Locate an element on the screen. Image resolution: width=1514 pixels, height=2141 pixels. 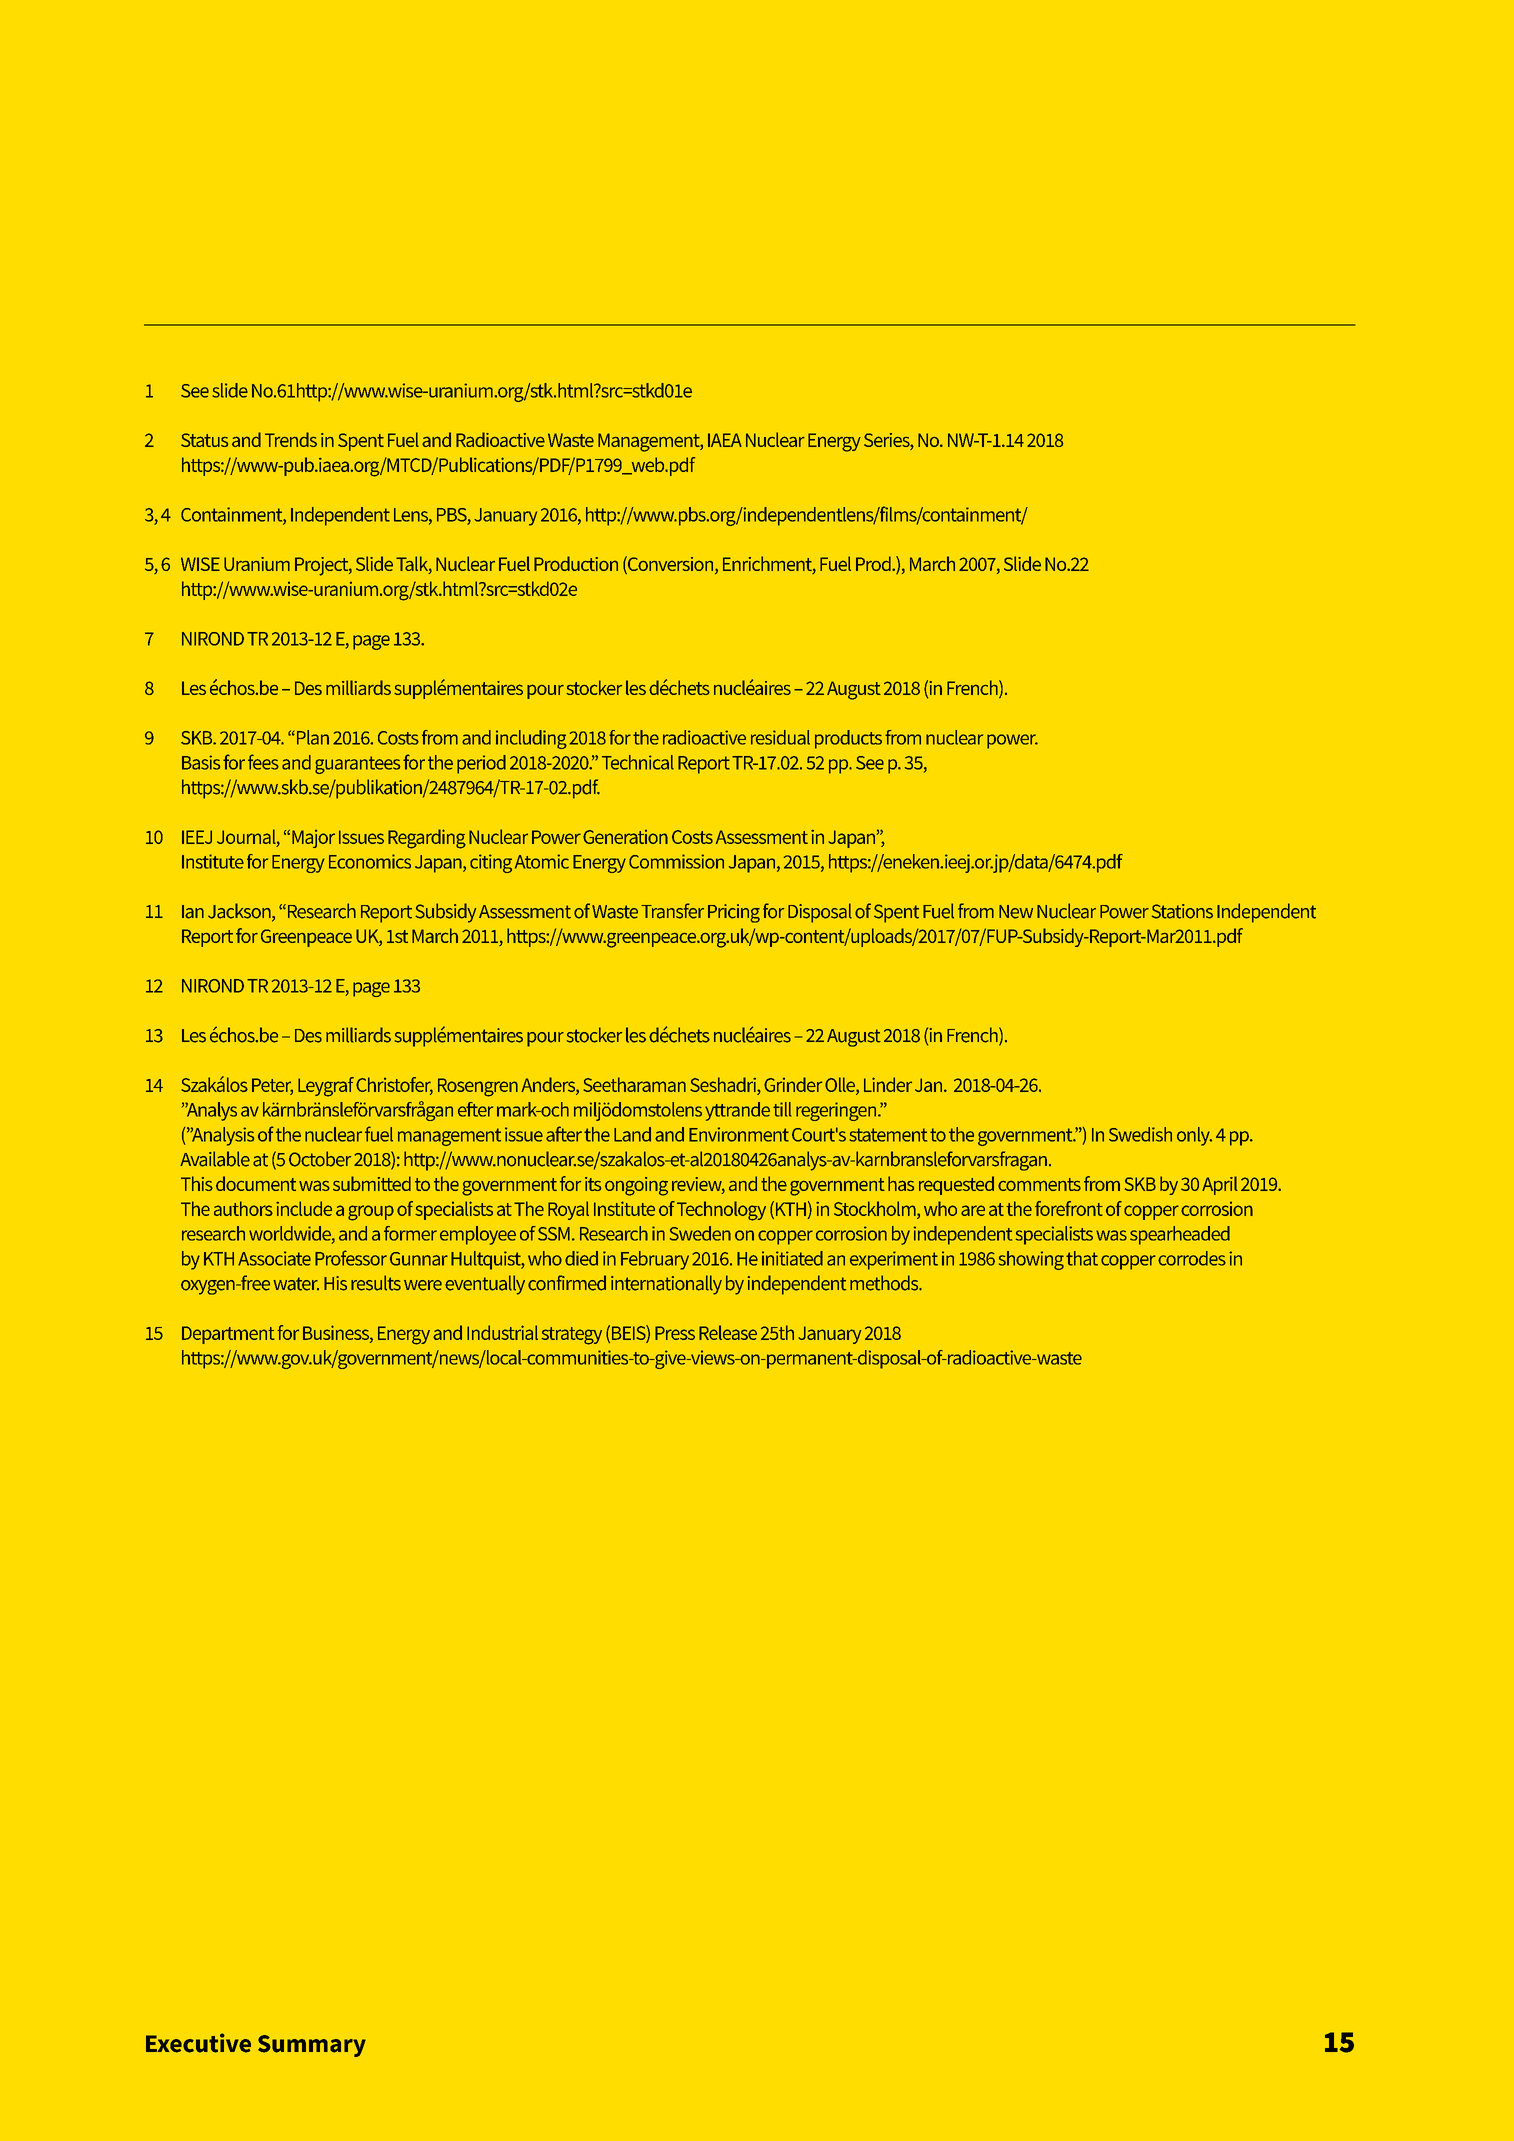
Major is located at coordinates (313, 839).
